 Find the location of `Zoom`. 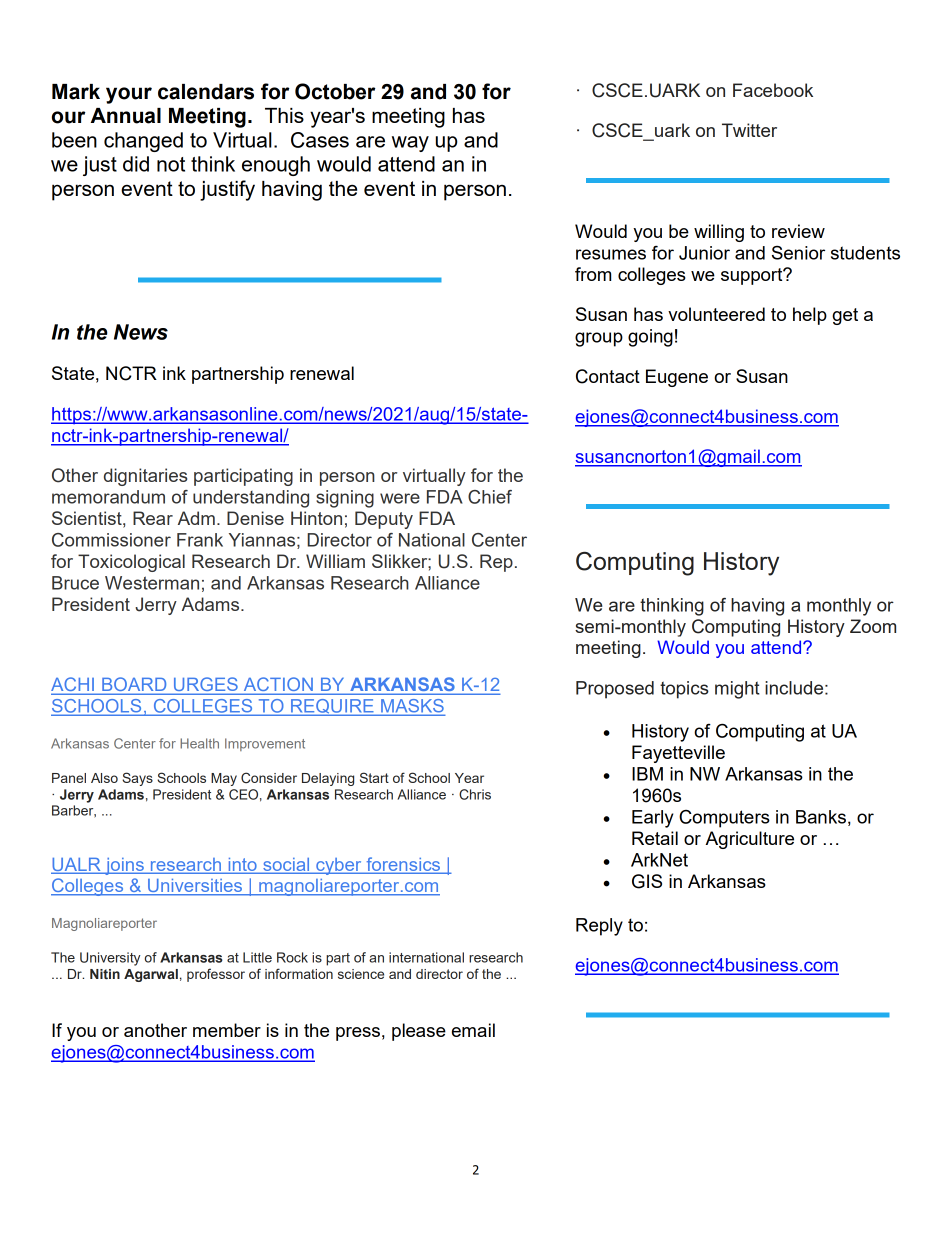

Zoom is located at coordinates (873, 626).
